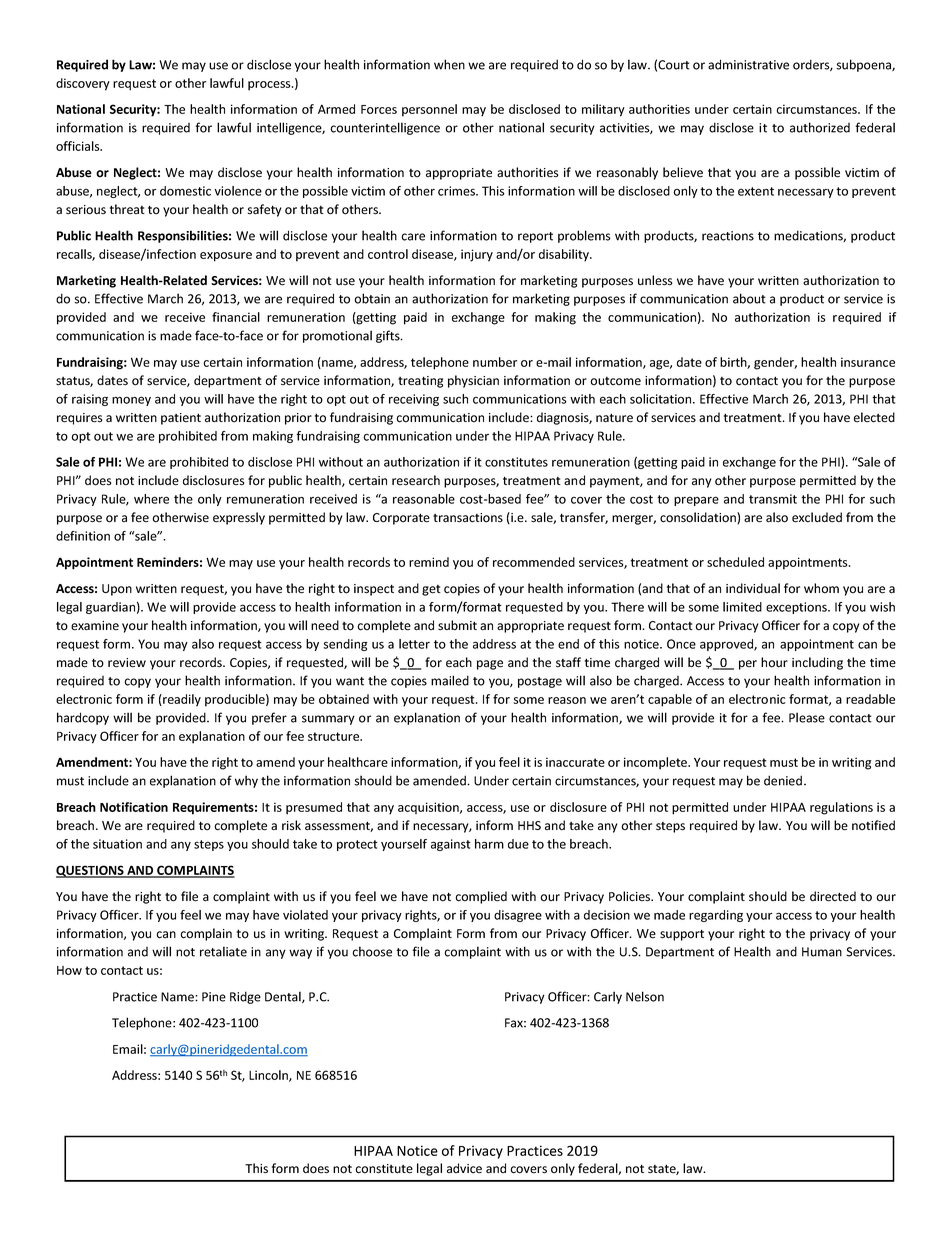 The height and width of the image is (1233, 952). Describe the element at coordinates (181, 419) in the image. I see `patient` at that location.
